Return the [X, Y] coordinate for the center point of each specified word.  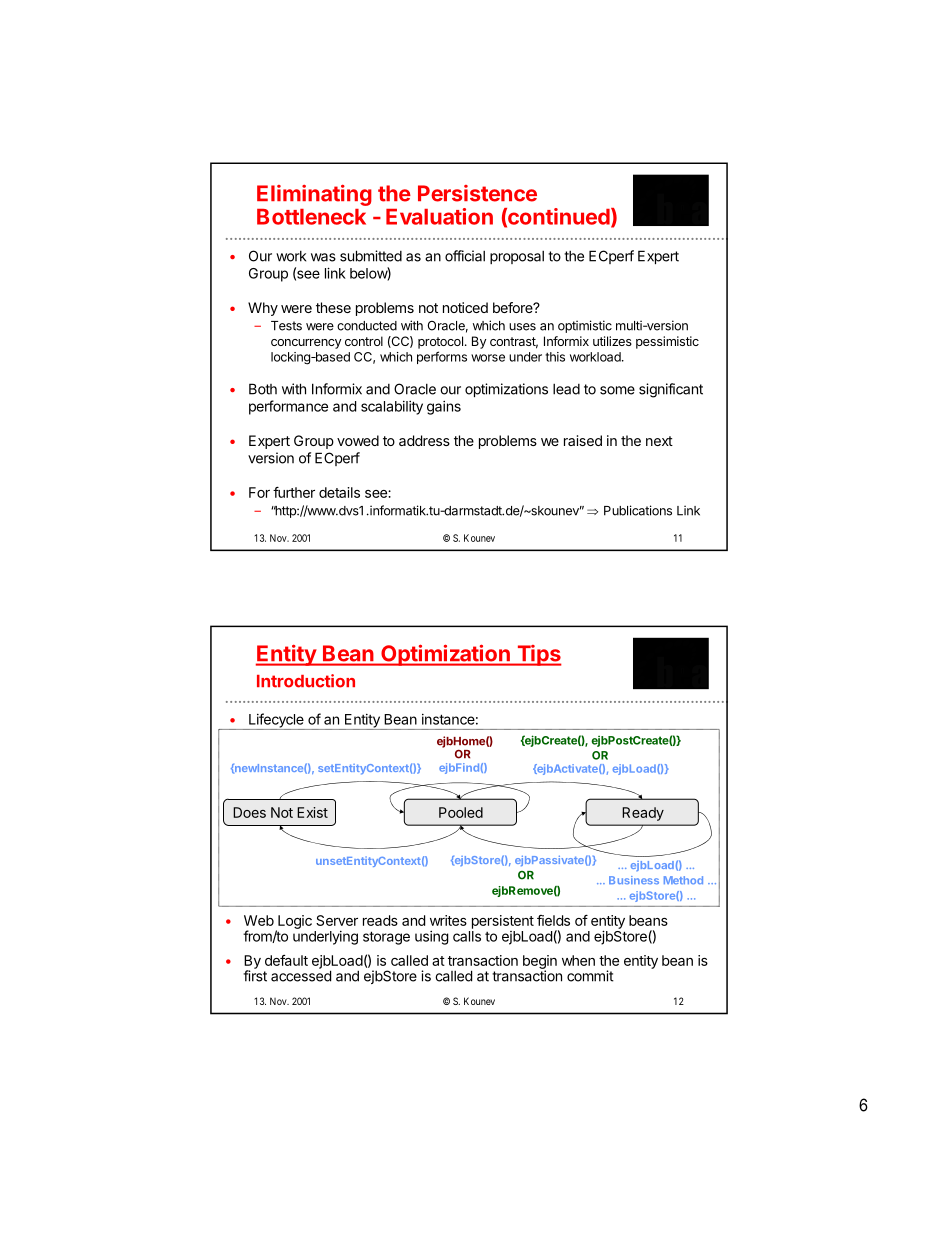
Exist [312, 812]
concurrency [306, 344]
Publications [638, 510]
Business [634, 880]
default [286, 960]
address [424, 440]
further [294, 492]
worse [488, 358]
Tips [538, 655]
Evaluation [439, 216]
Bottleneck [311, 217]
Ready [643, 814]
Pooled [461, 812]
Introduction [306, 681]
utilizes [612, 341]
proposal [517, 257]
